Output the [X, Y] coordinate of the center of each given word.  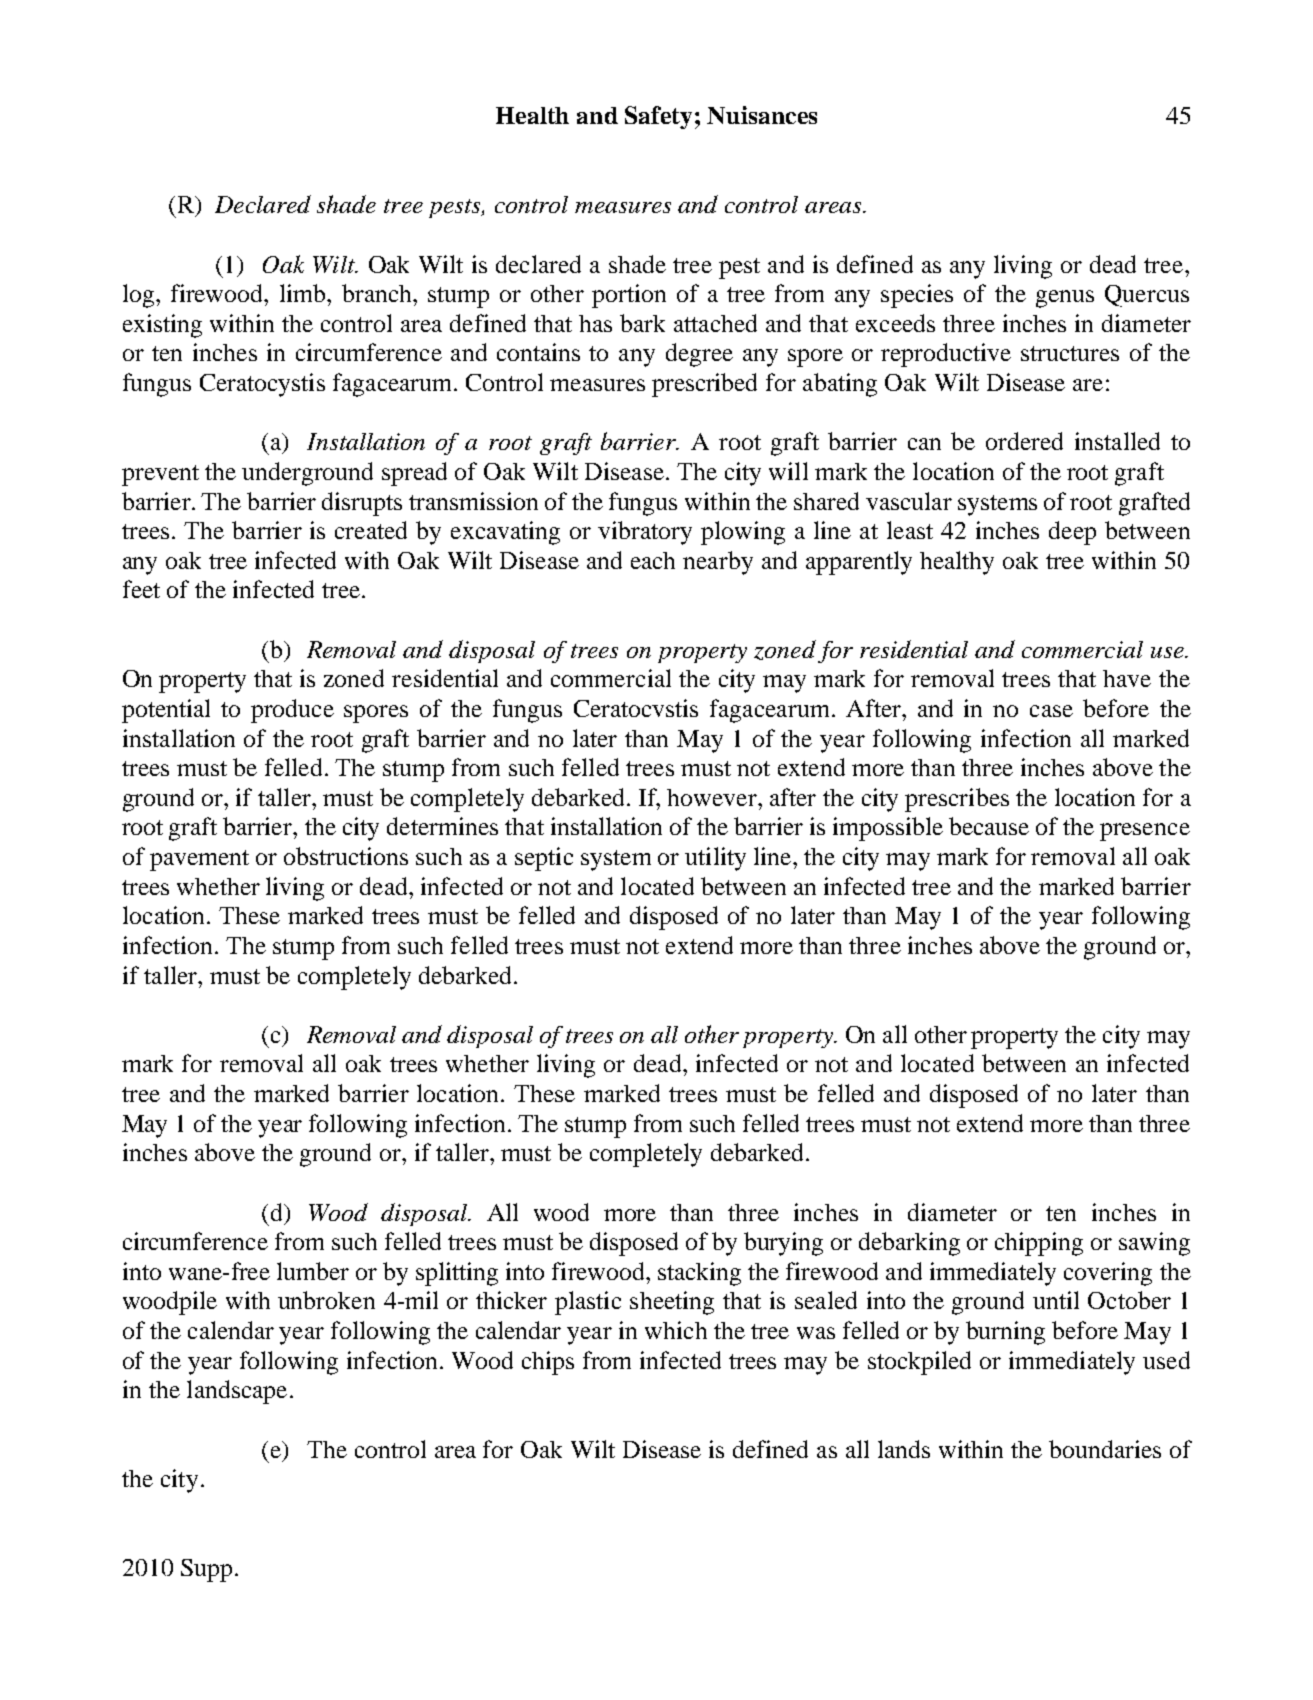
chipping [1039, 1244]
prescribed [704, 385]
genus [1065, 299]
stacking [699, 1274]
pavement [199, 860]
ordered [1024, 441]
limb [304, 293]
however [713, 797]
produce [292, 711]
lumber [313, 1271]
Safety [658, 117]
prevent [160, 475]
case [1051, 711]
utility [715, 859]
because [989, 826]
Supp [206, 1570]
